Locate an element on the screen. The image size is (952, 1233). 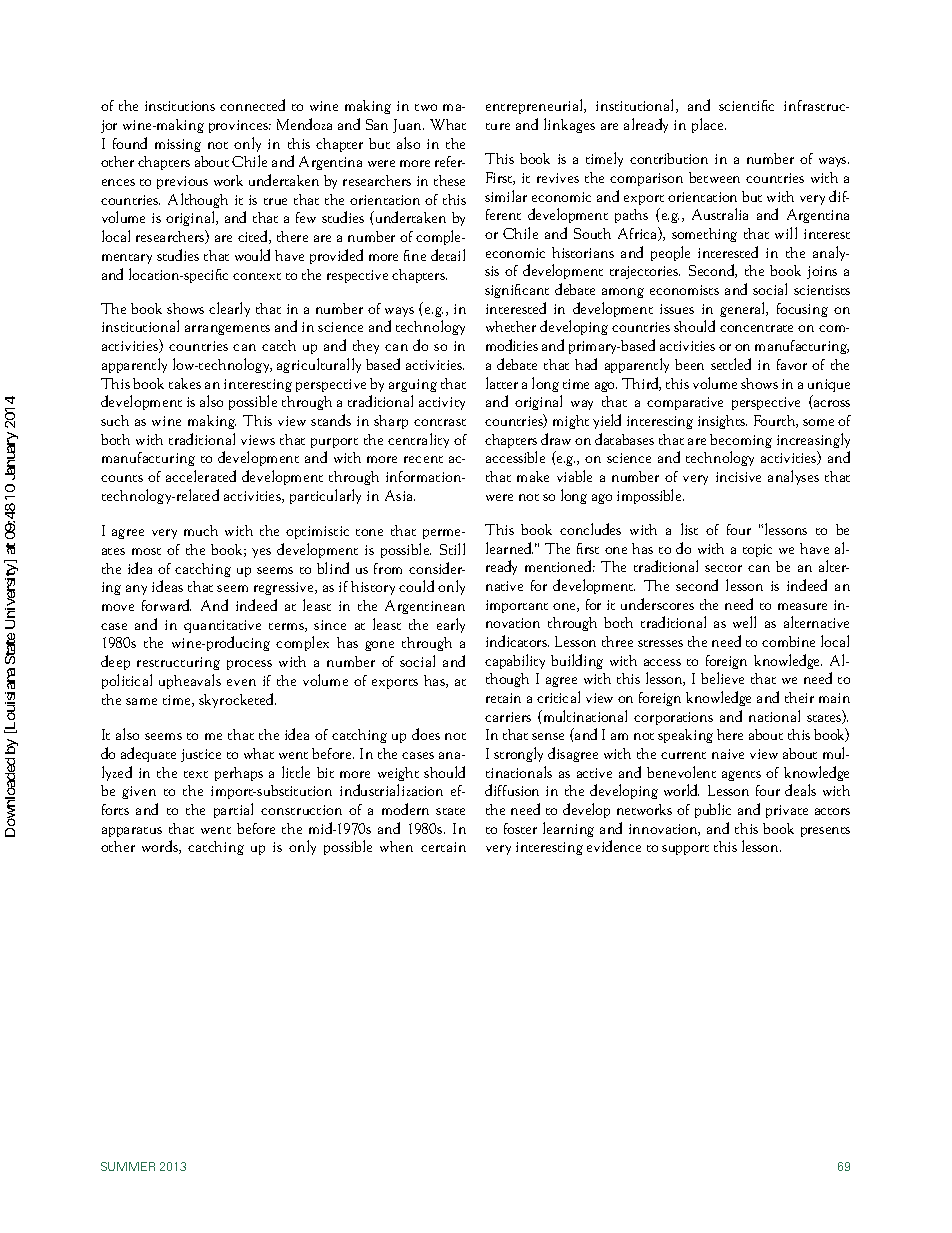
missing is located at coordinates (178, 145).
